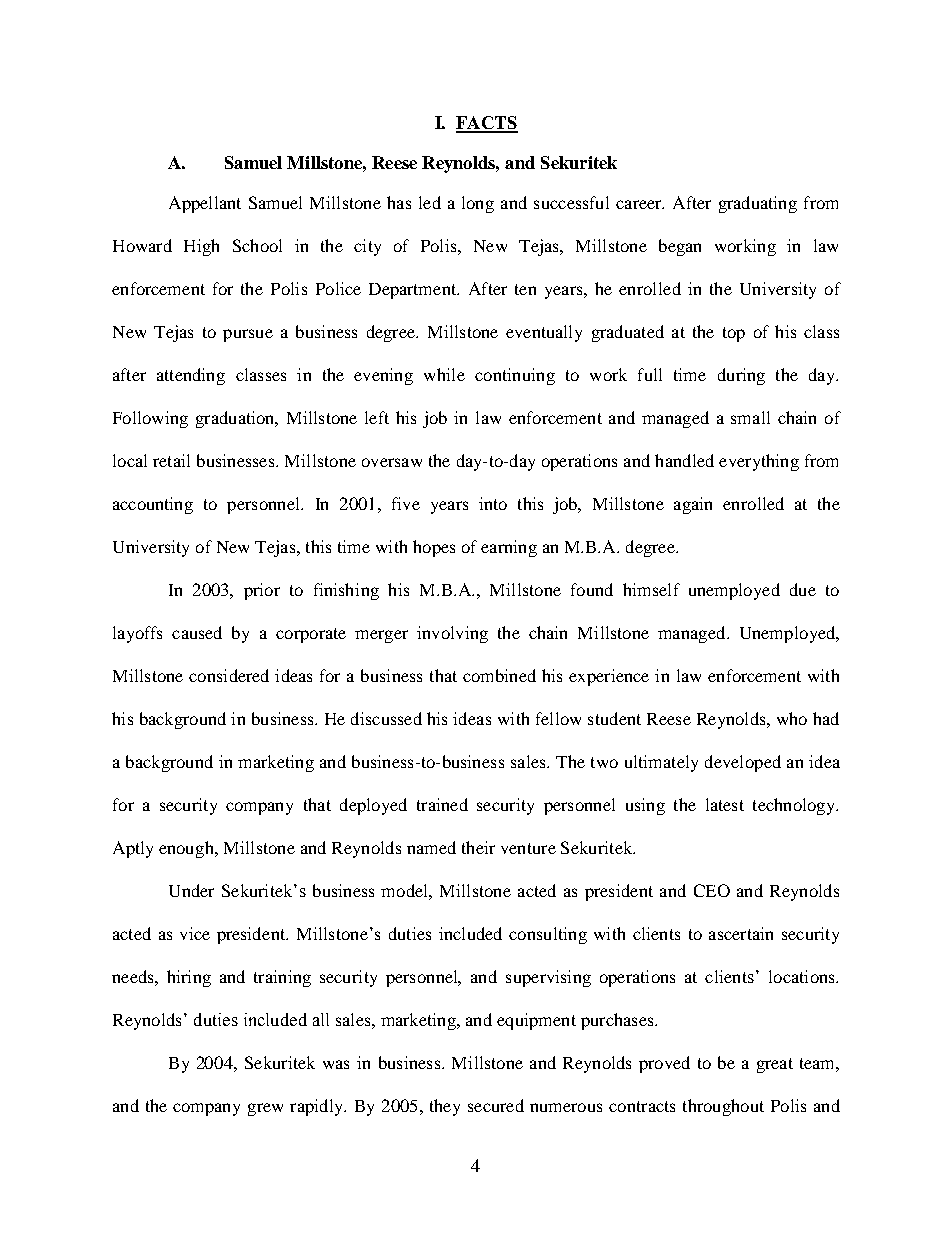 The image size is (952, 1233). I want to click on grew, so click(265, 1109).
